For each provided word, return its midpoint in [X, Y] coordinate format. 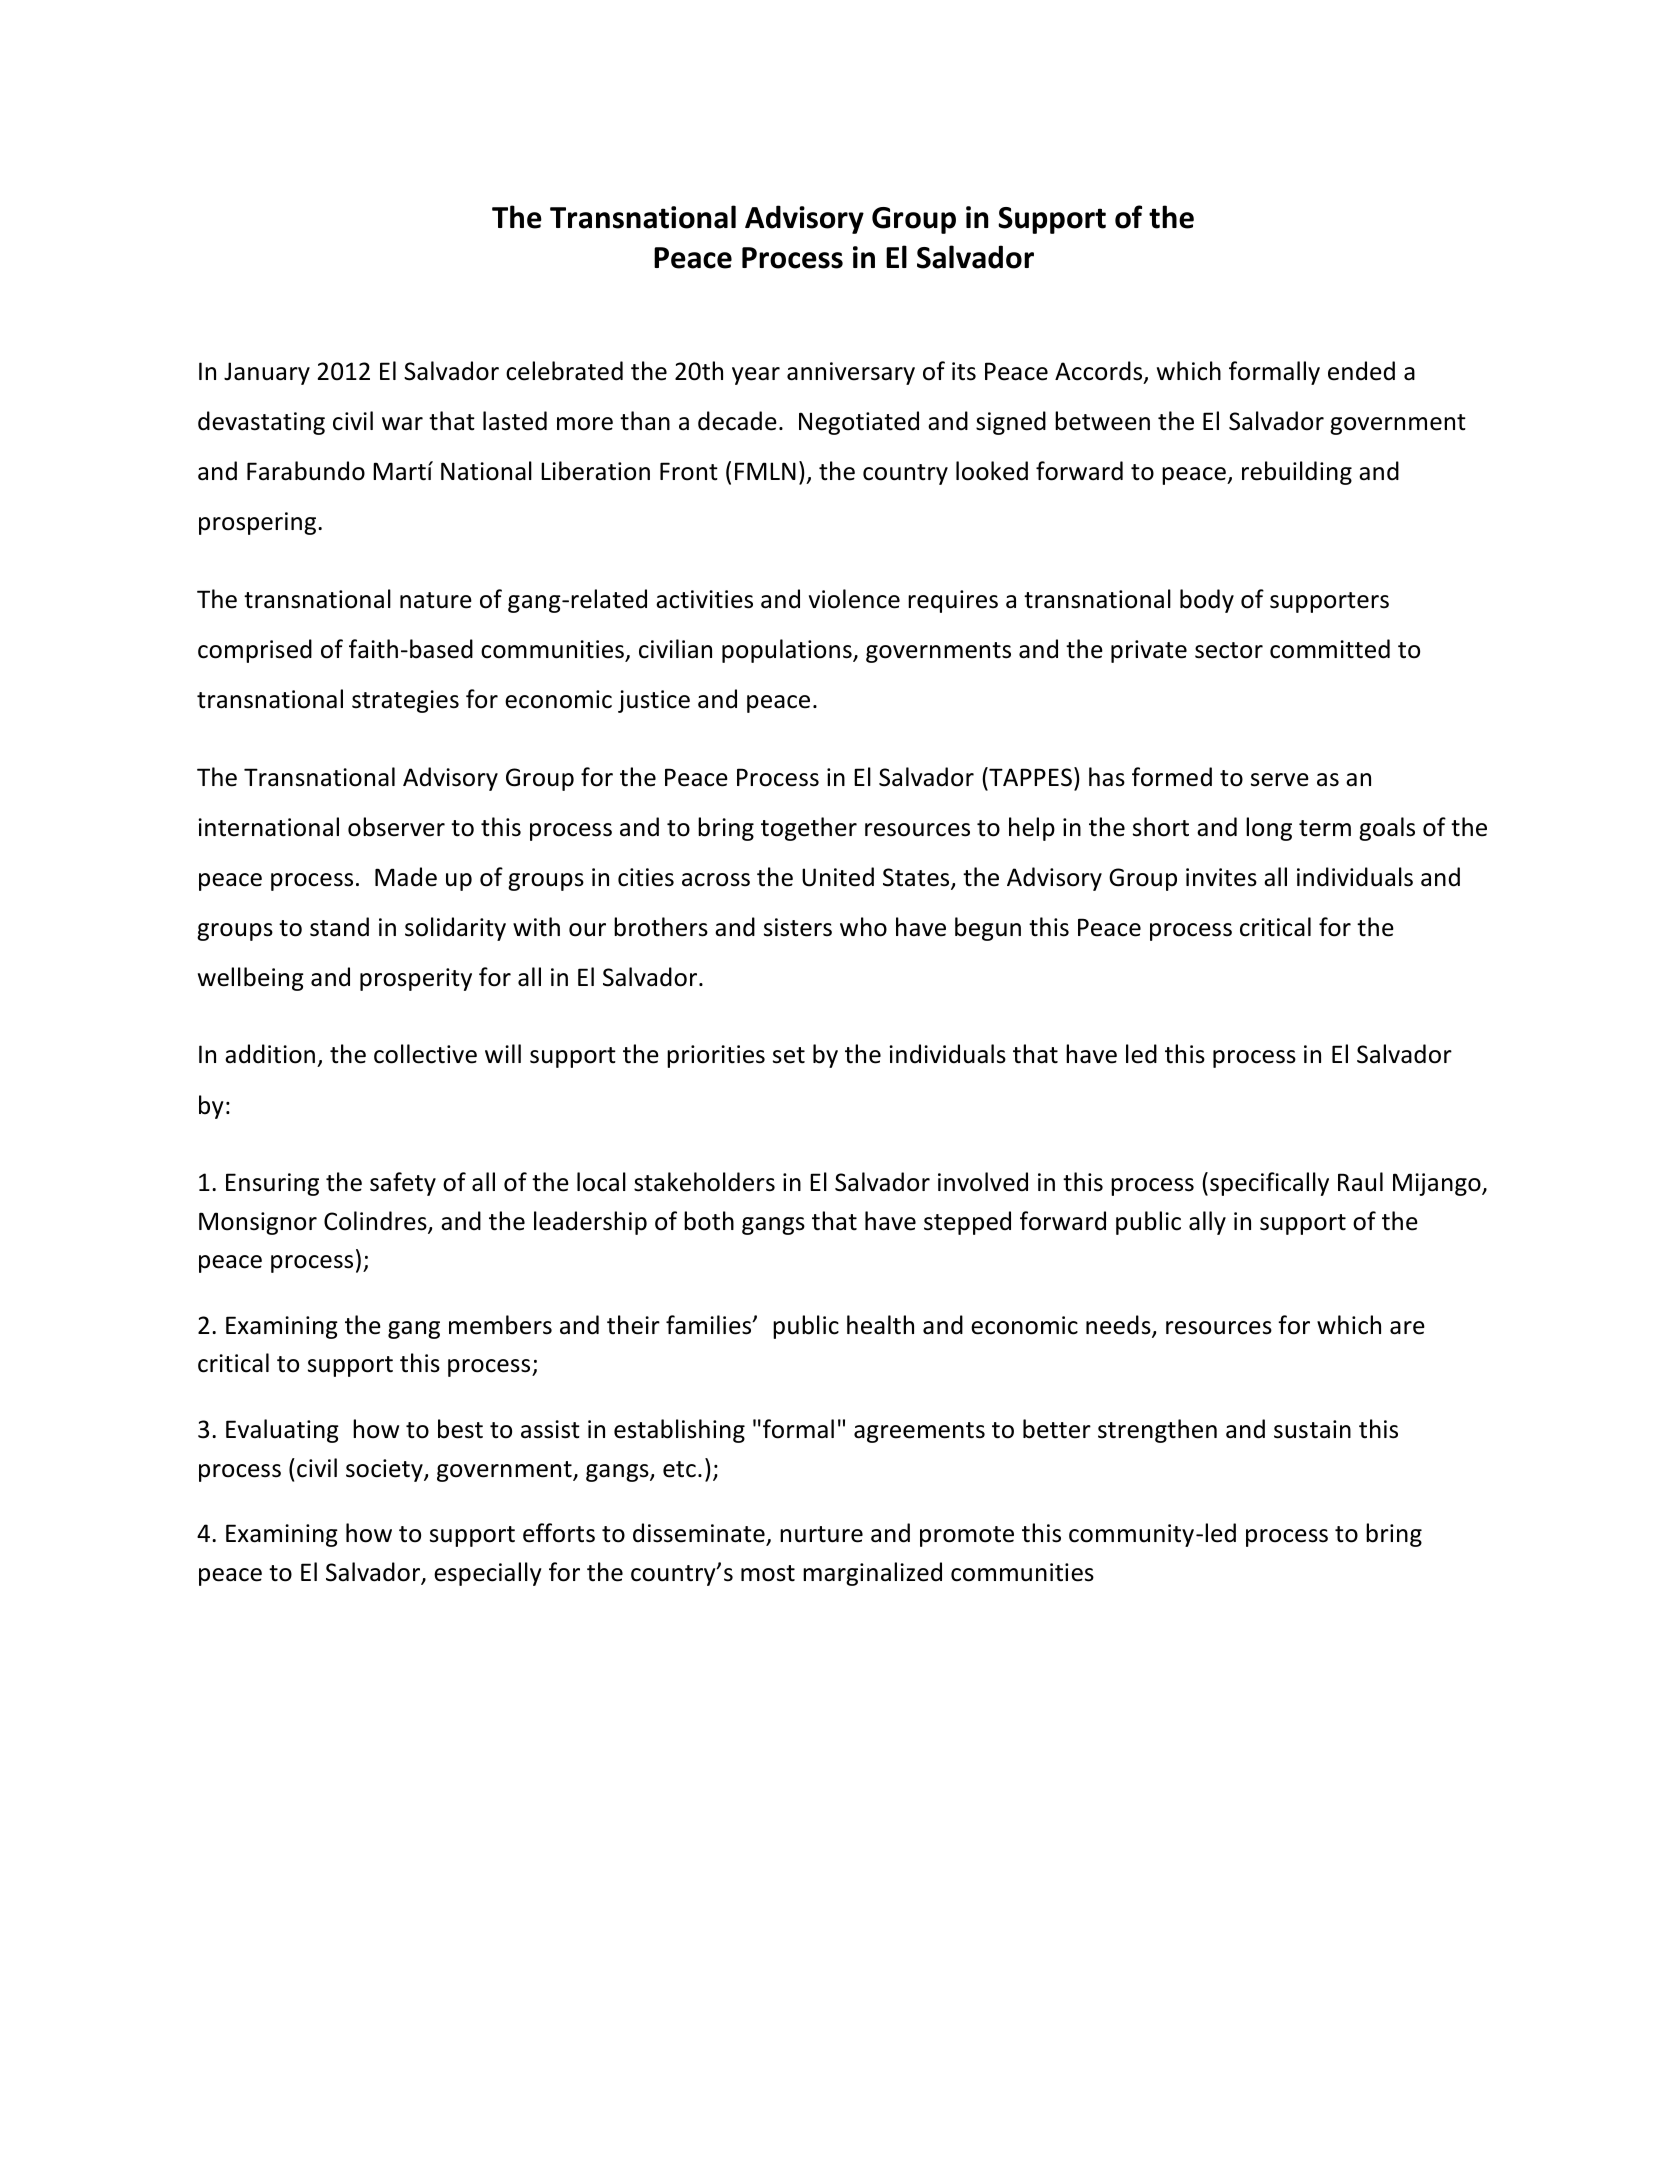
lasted [515, 421]
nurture [821, 1534]
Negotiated [859, 423]
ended [1361, 371]
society [385, 1470]
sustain [1312, 1429]
